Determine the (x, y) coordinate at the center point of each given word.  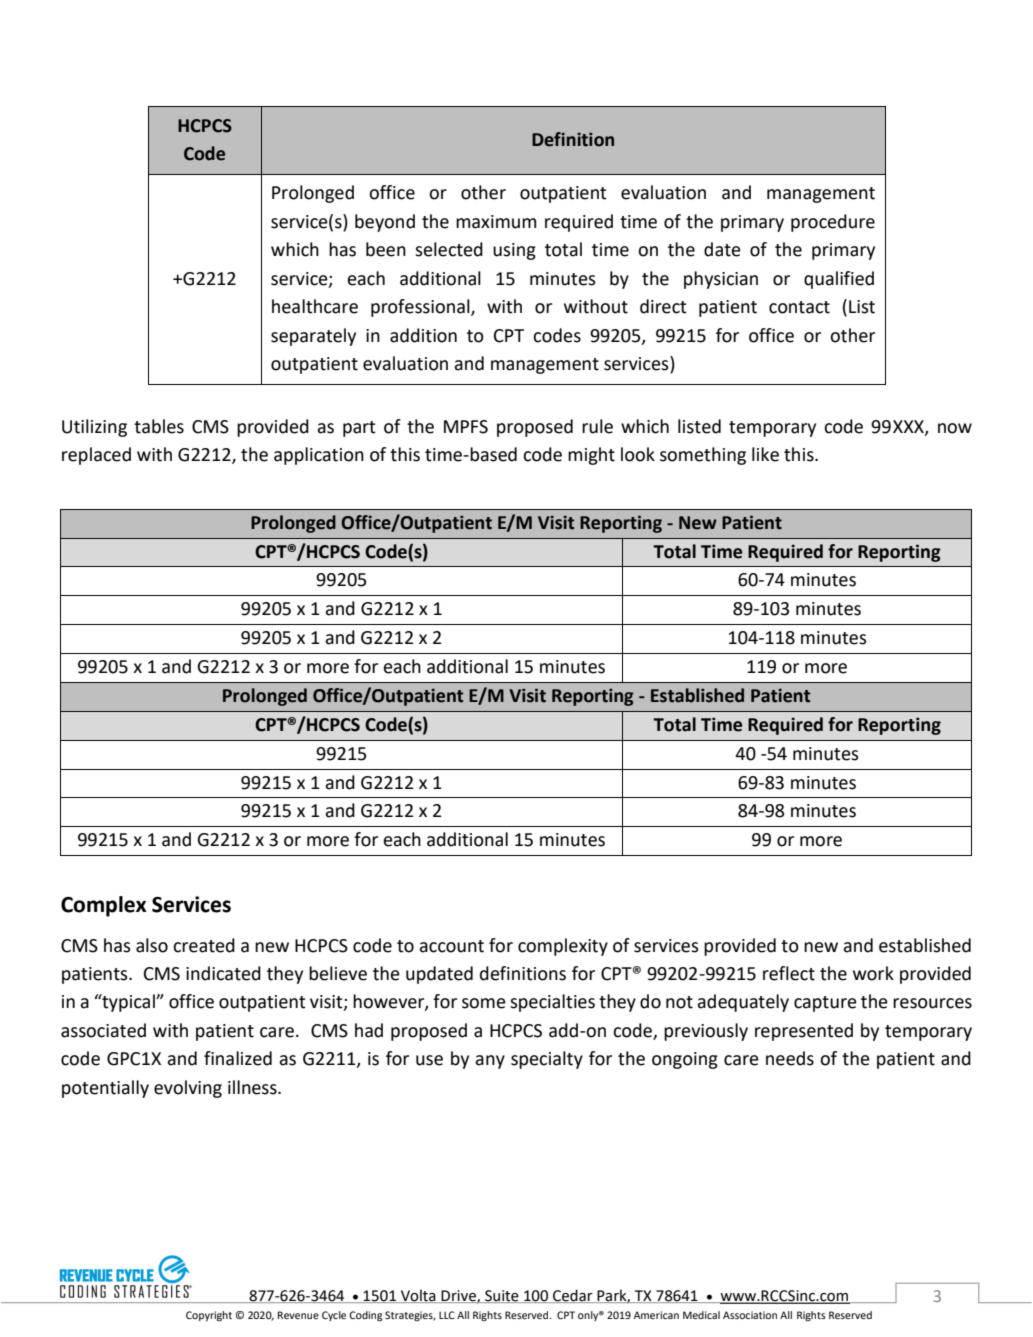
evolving (188, 1089)
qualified (839, 280)
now (955, 428)
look (638, 454)
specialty (547, 1060)
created (204, 945)
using (514, 251)
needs (790, 1058)
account (451, 946)
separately (313, 337)
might (591, 456)
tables (159, 426)
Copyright (209, 1316)
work (873, 973)
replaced (96, 456)
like (765, 454)
